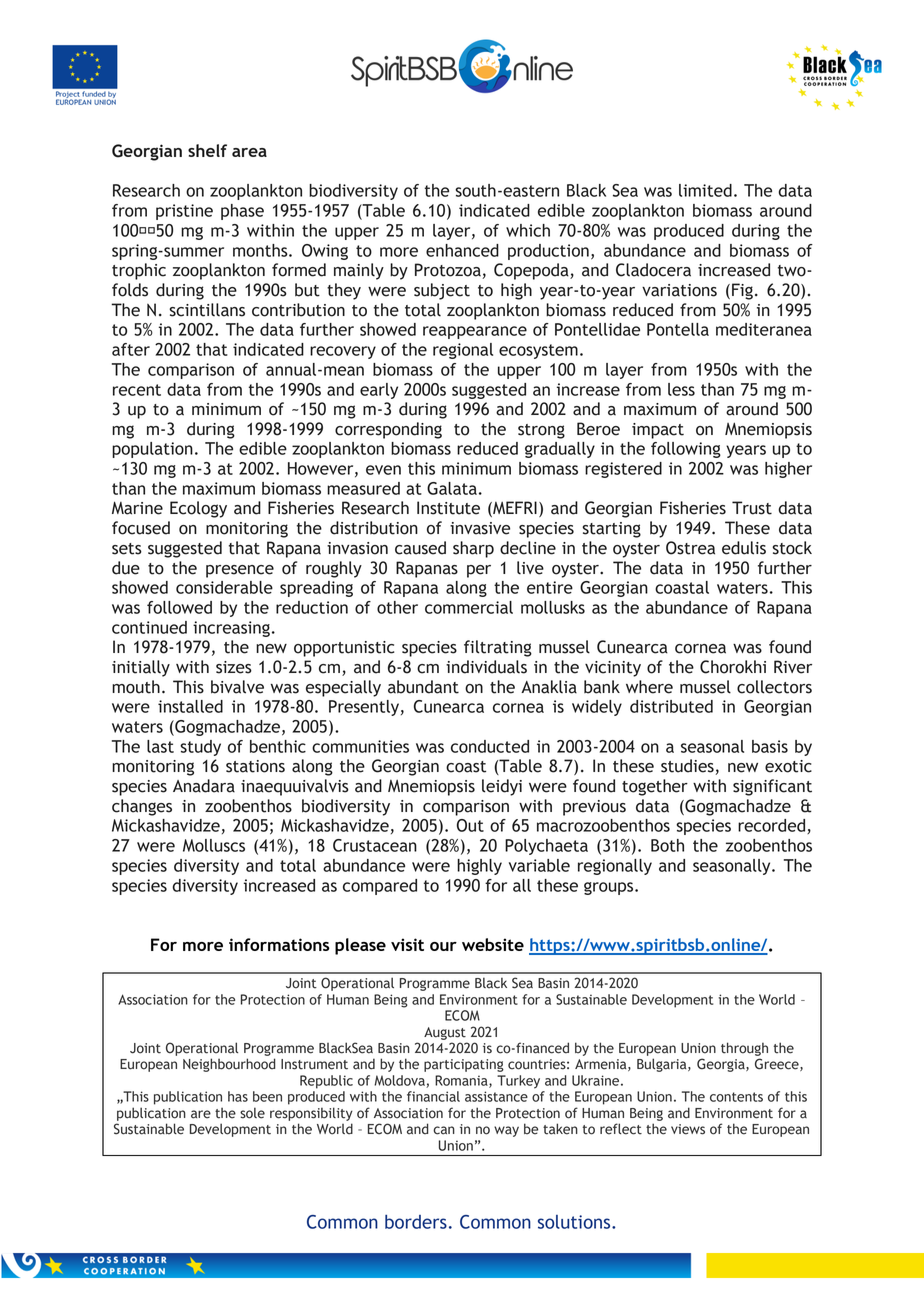 The image size is (924, 1308). What do you see at coordinates (252, 1113) in the screenshot?
I see `sole` at bounding box center [252, 1113].
